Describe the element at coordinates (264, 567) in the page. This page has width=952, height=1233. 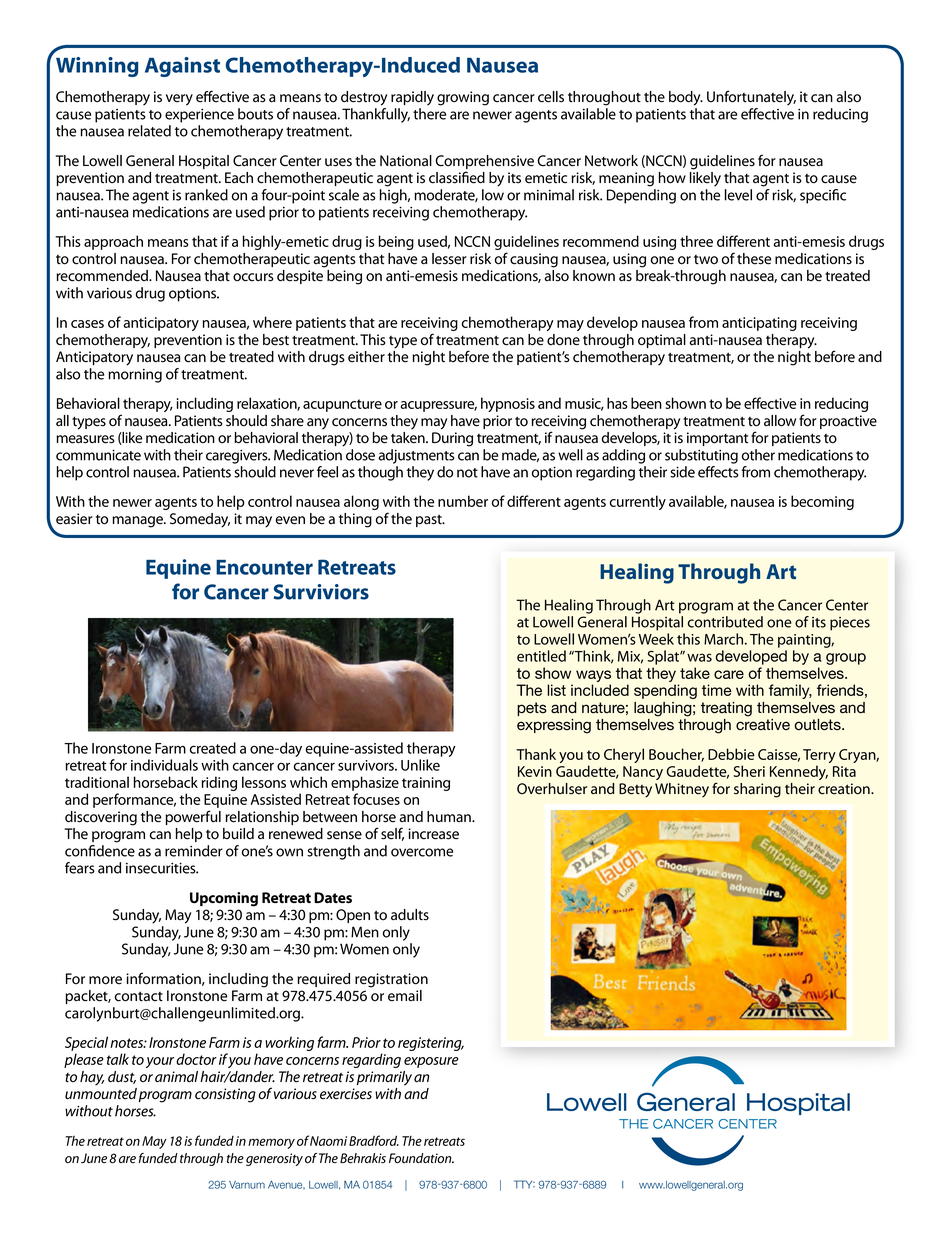
I see `Encounter` at that location.
